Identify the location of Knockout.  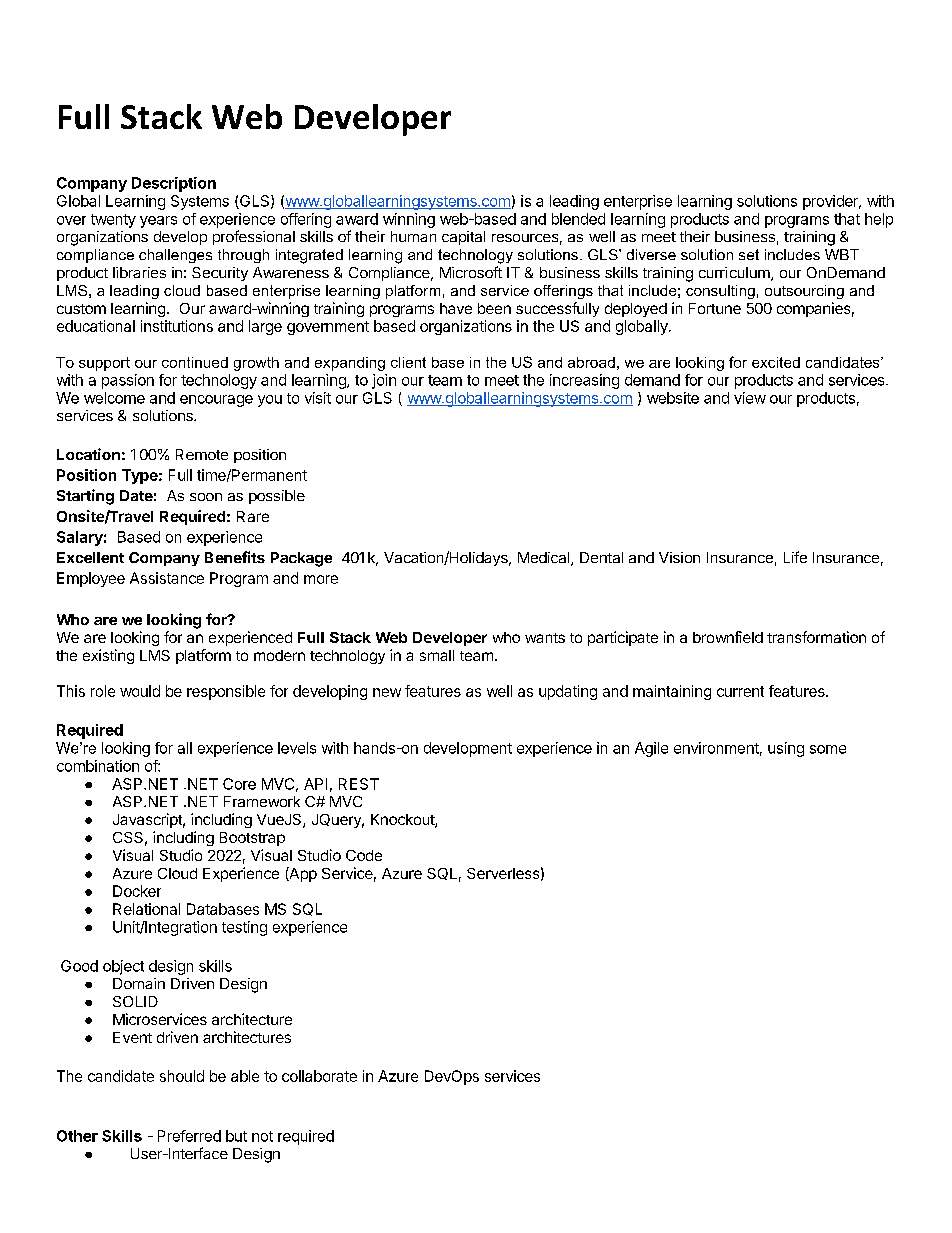
(403, 821).
